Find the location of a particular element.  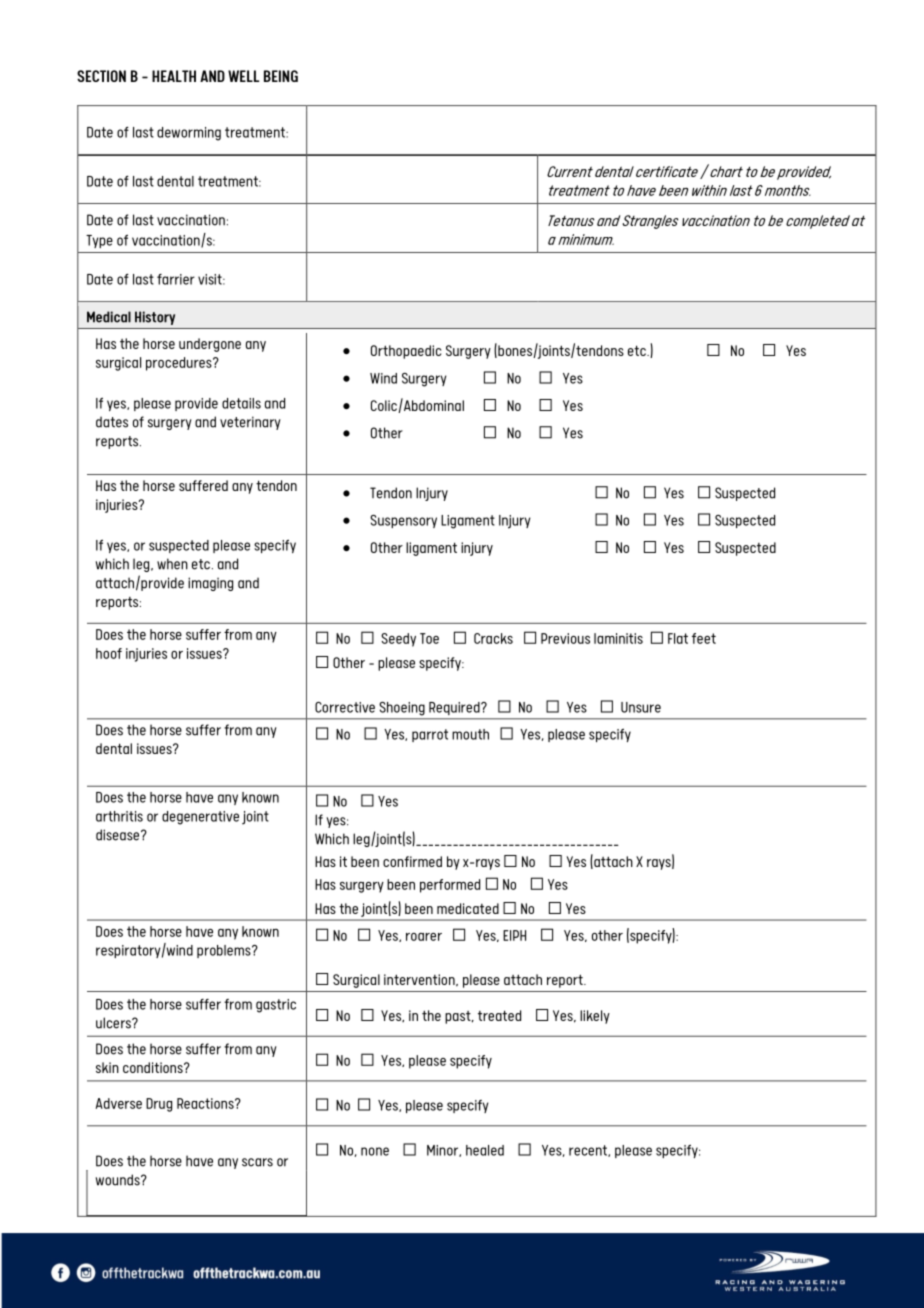

Orthopaedic is located at coordinates (406, 352).
